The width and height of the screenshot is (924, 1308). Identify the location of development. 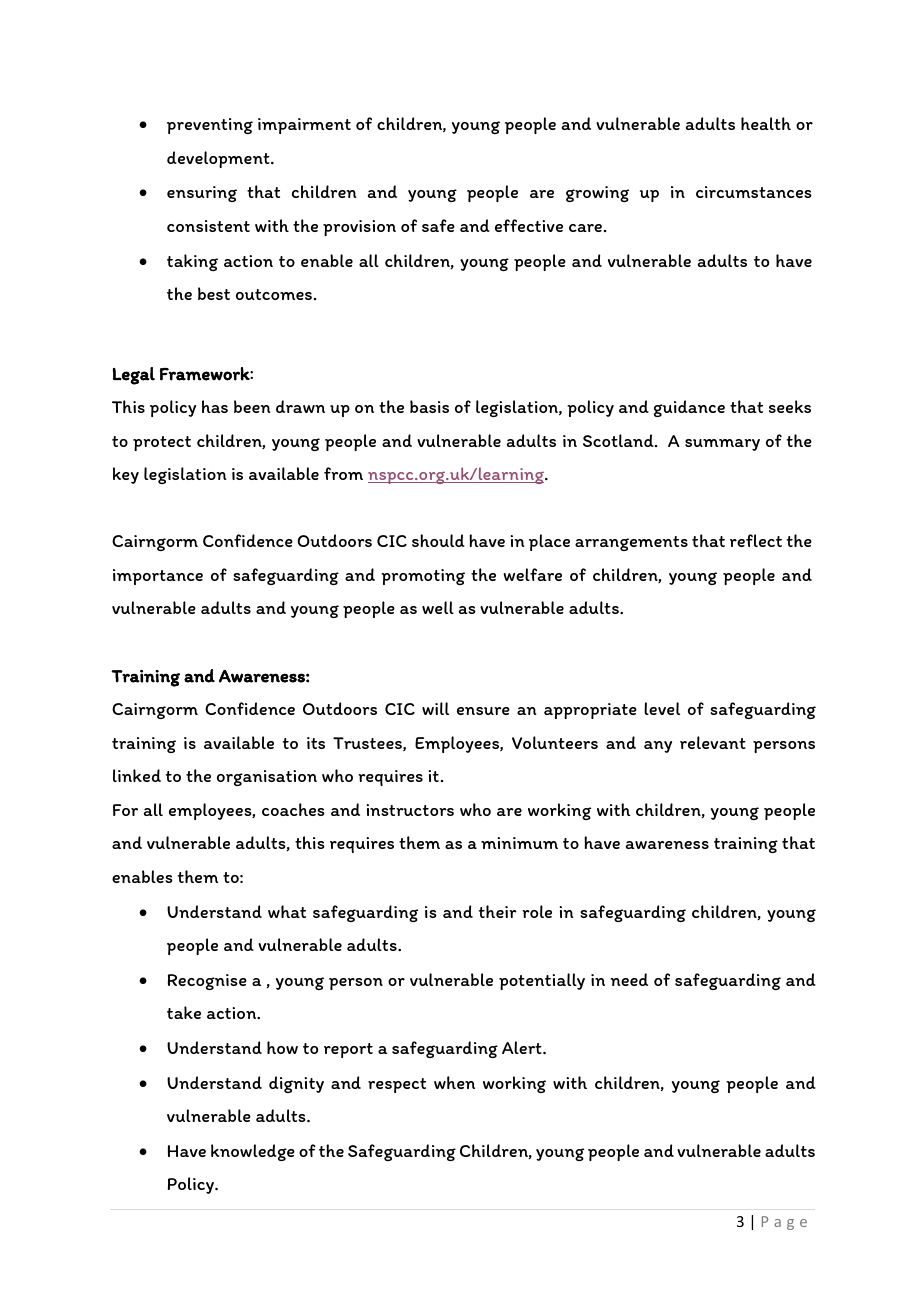
(219, 159).
